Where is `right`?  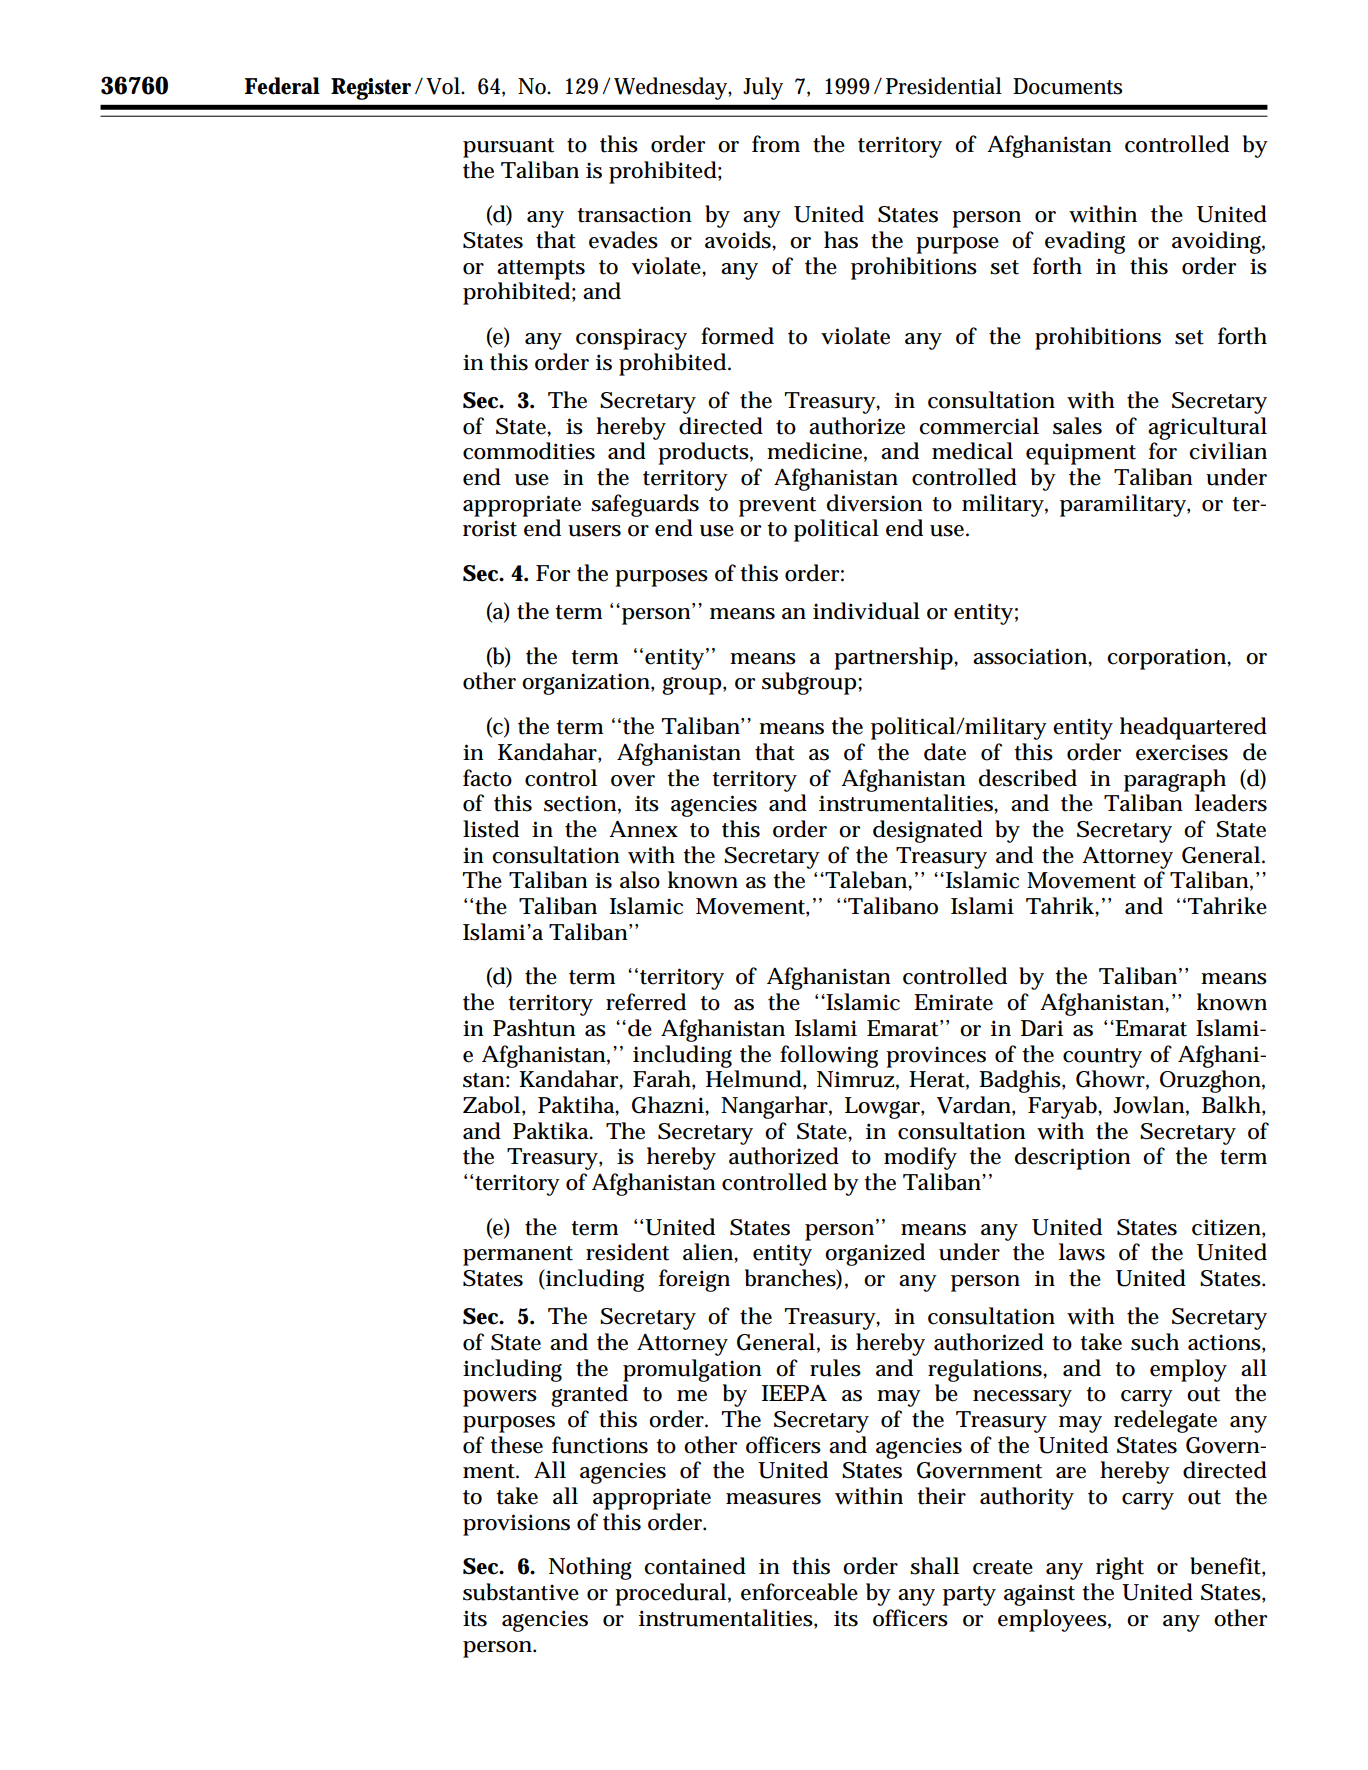
right is located at coordinates (1120, 1568).
